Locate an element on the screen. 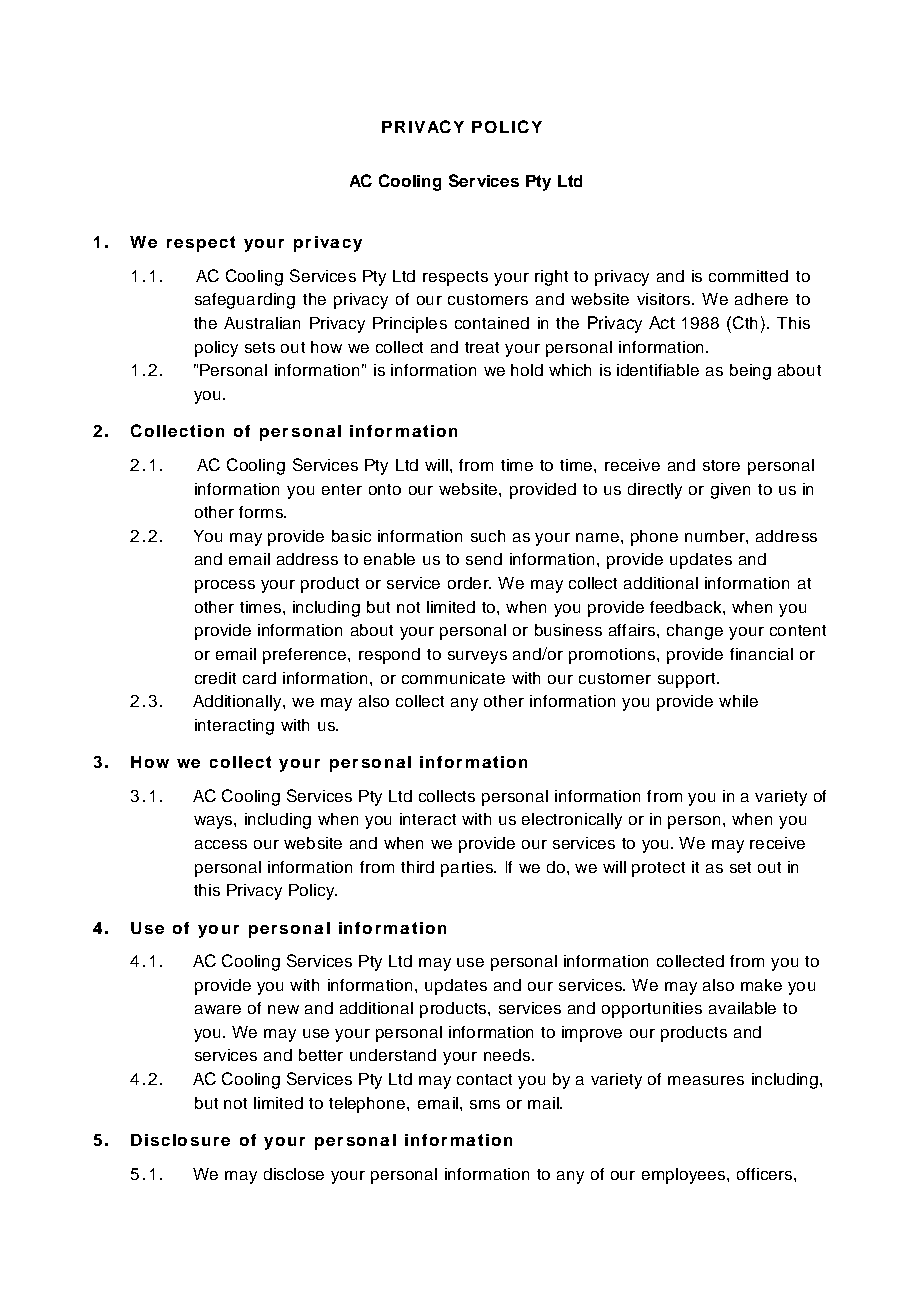 This screenshot has width=924, height=1308. disclose is located at coordinates (294, 1174).
